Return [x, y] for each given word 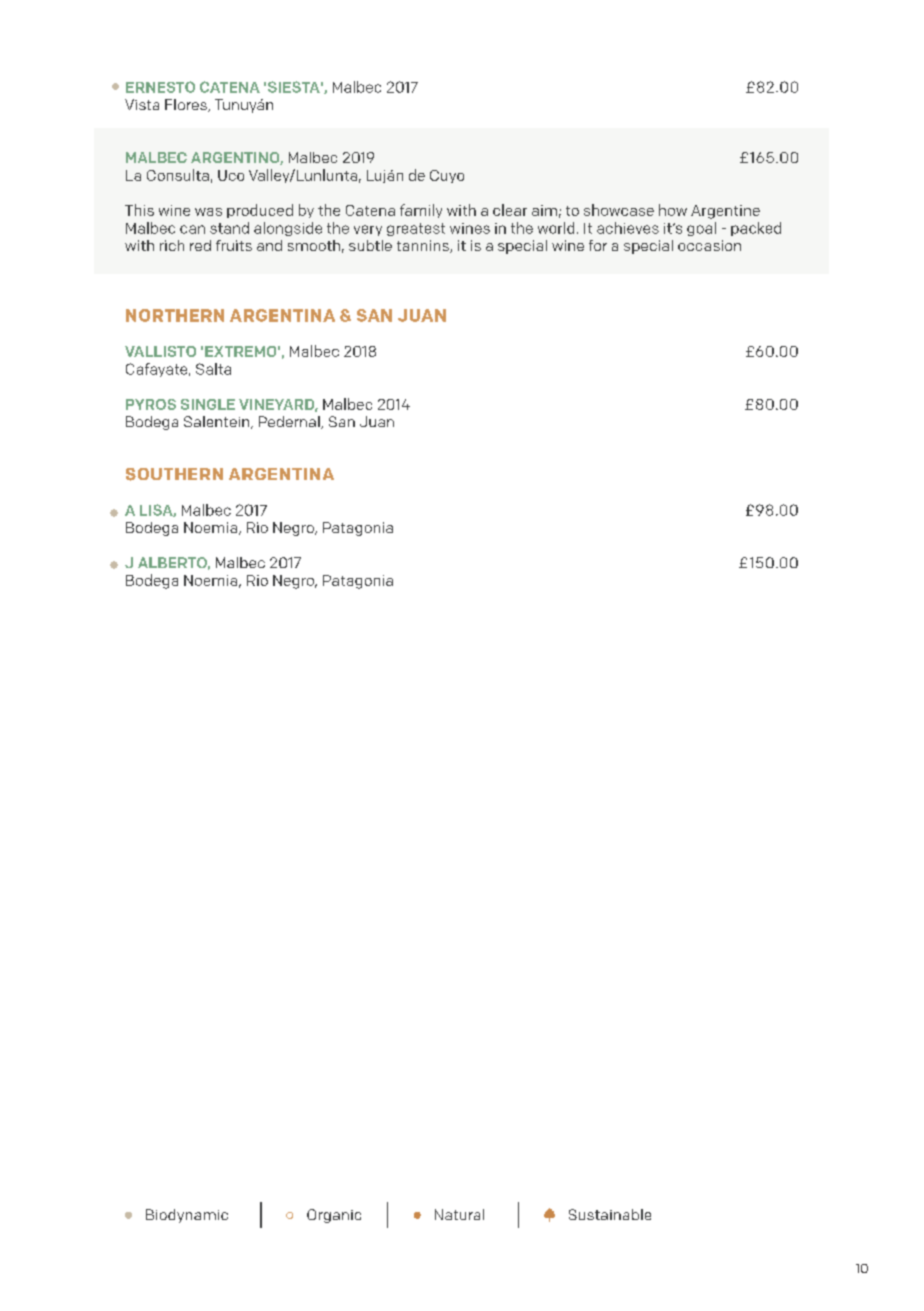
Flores [187, 105]
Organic [334, 1216]
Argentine [725, 212]
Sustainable [610, 1214]
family [421, 211]
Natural [459, 1214]
